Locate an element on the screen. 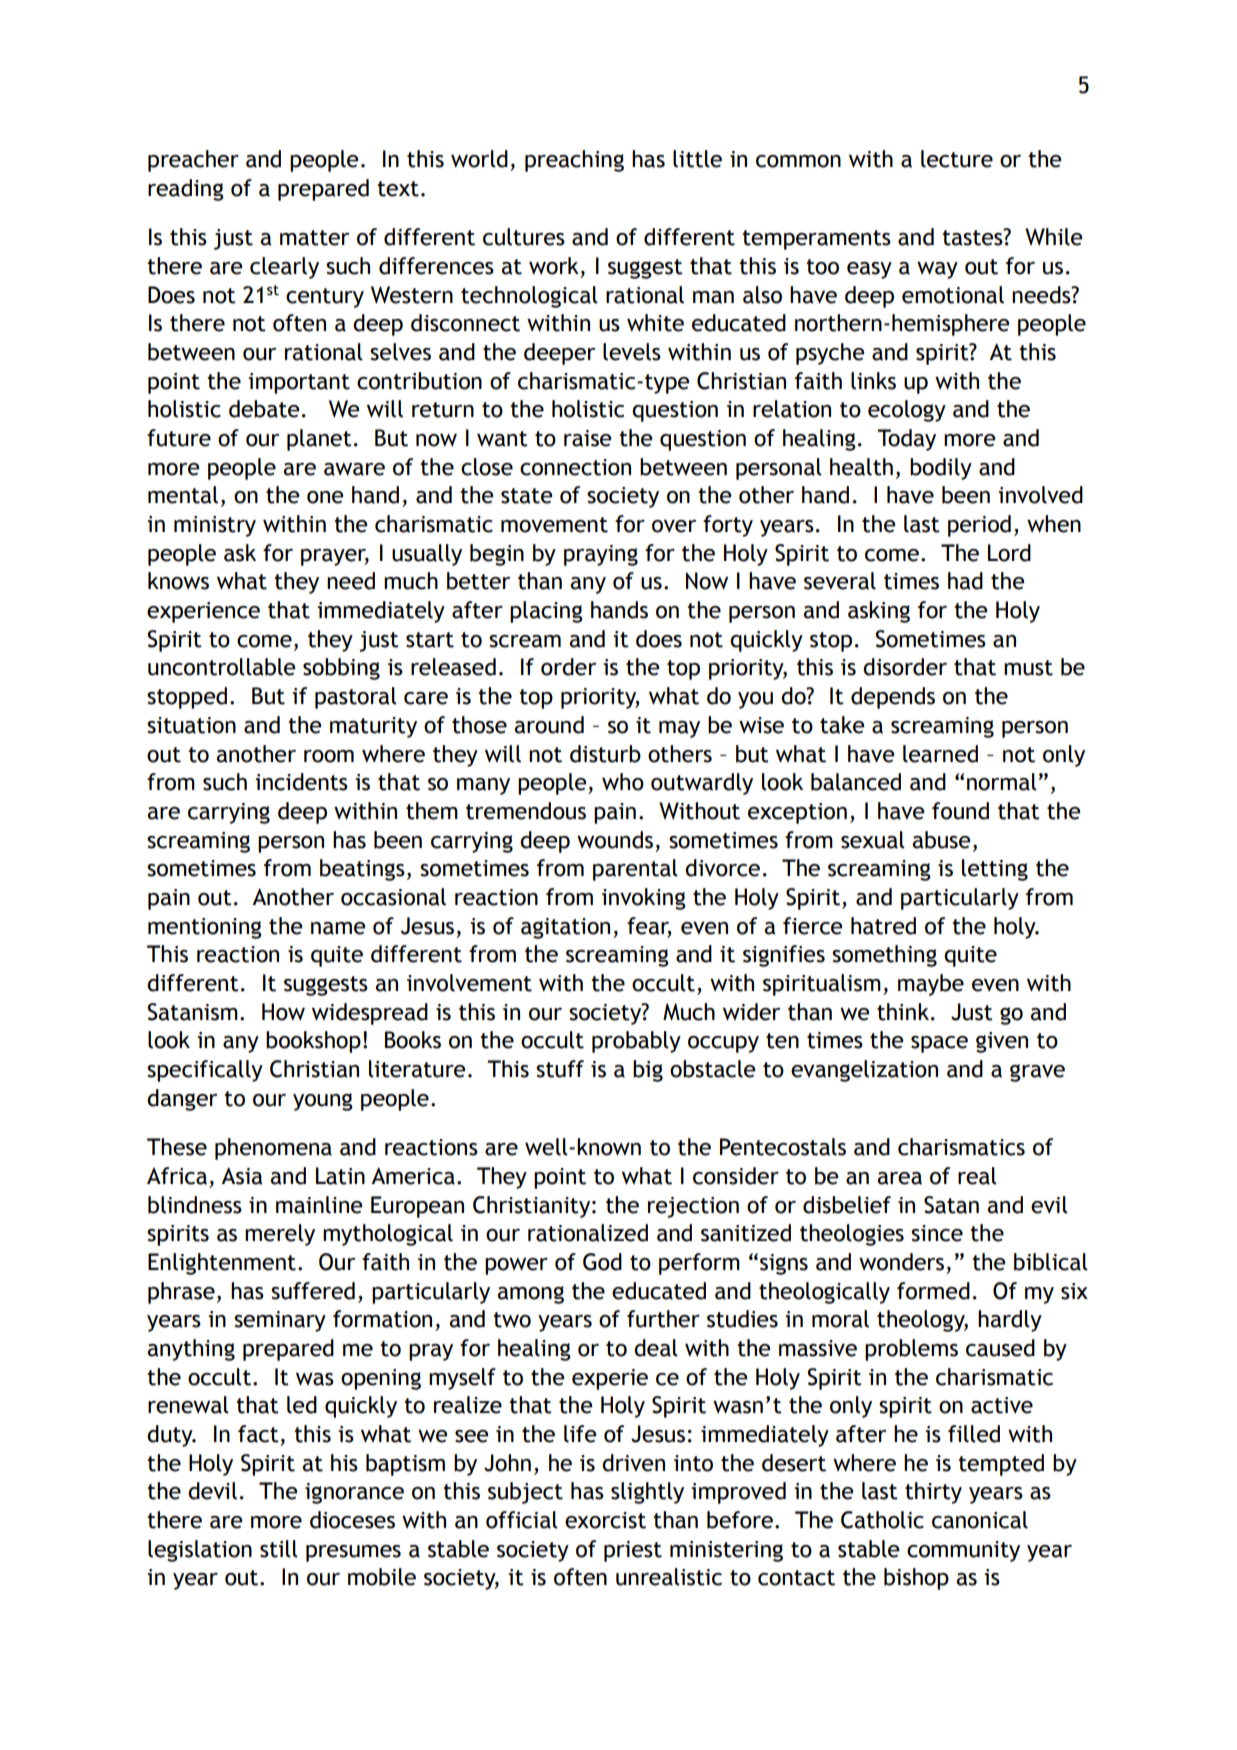 Image resolution: width=1237 pixels, height=1750 pixels. tastes is located at coordinates (973, 237).
